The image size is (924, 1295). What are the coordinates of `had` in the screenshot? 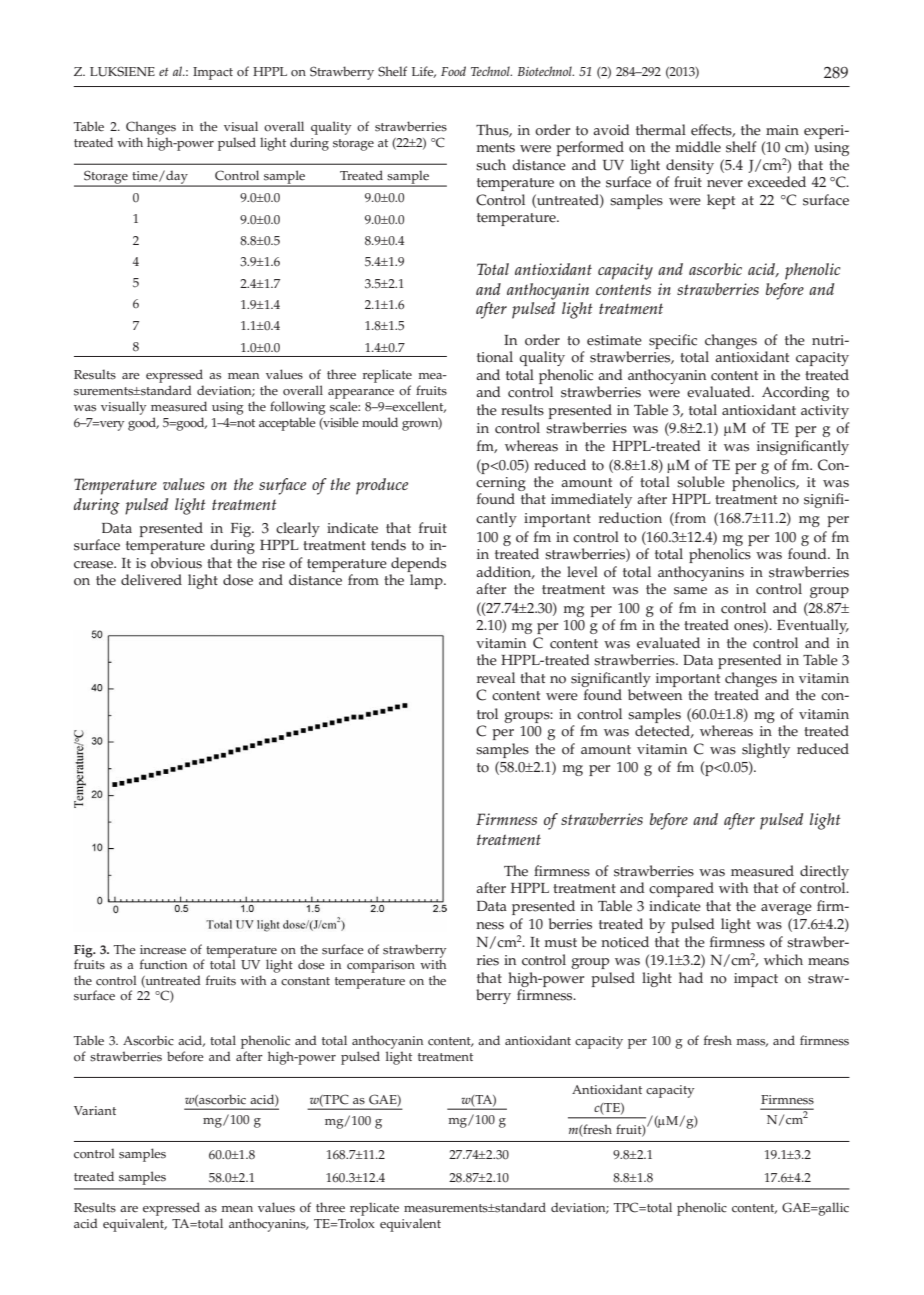 It's located at (691, 977).
